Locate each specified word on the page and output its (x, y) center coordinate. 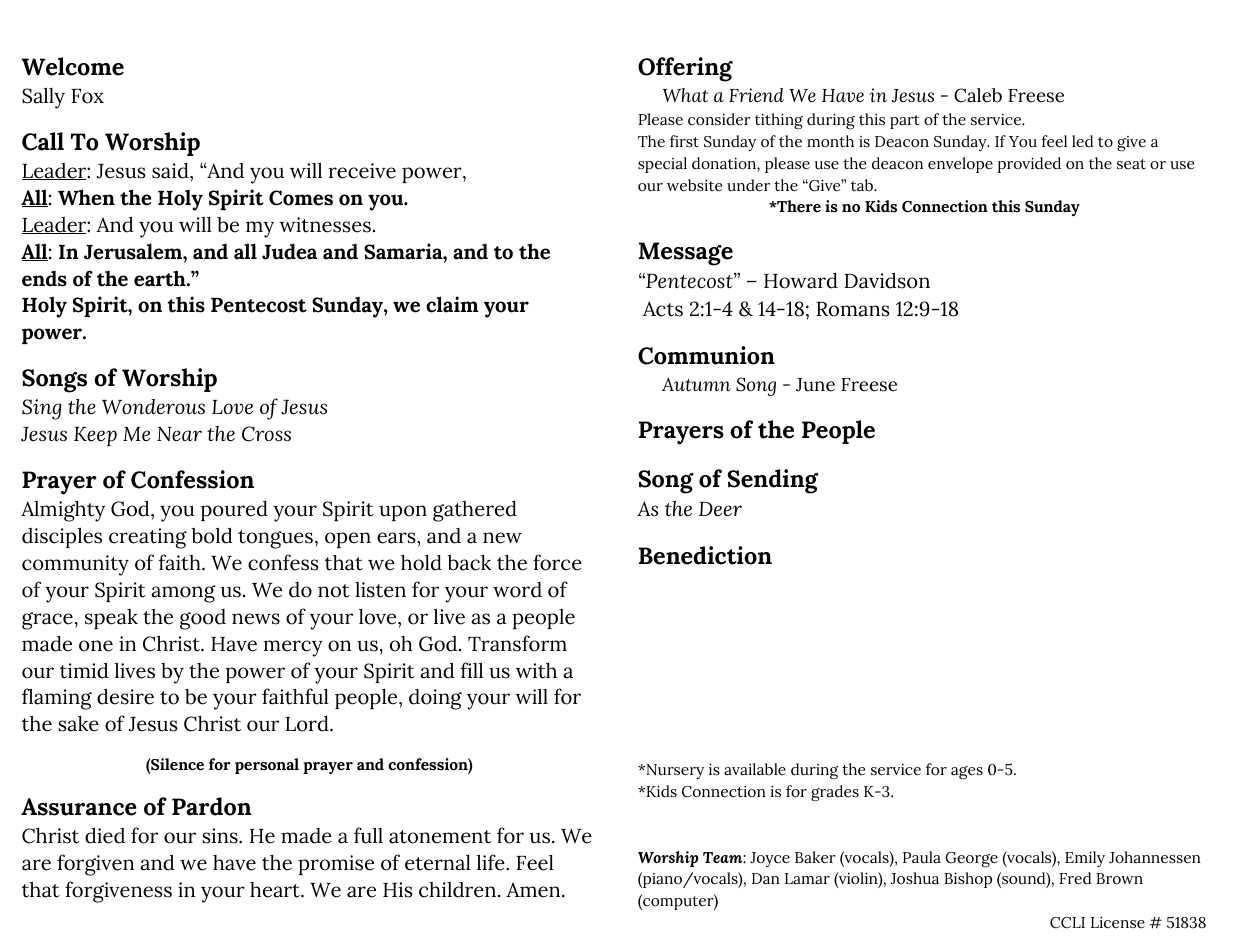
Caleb (978, 95)
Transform (517, 643)
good (203, 619)
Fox (87, 96)
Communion (706, 355)
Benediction (705, 555)
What (685, 95)
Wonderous (153, 406)
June (815, 385)
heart (276, 890)
